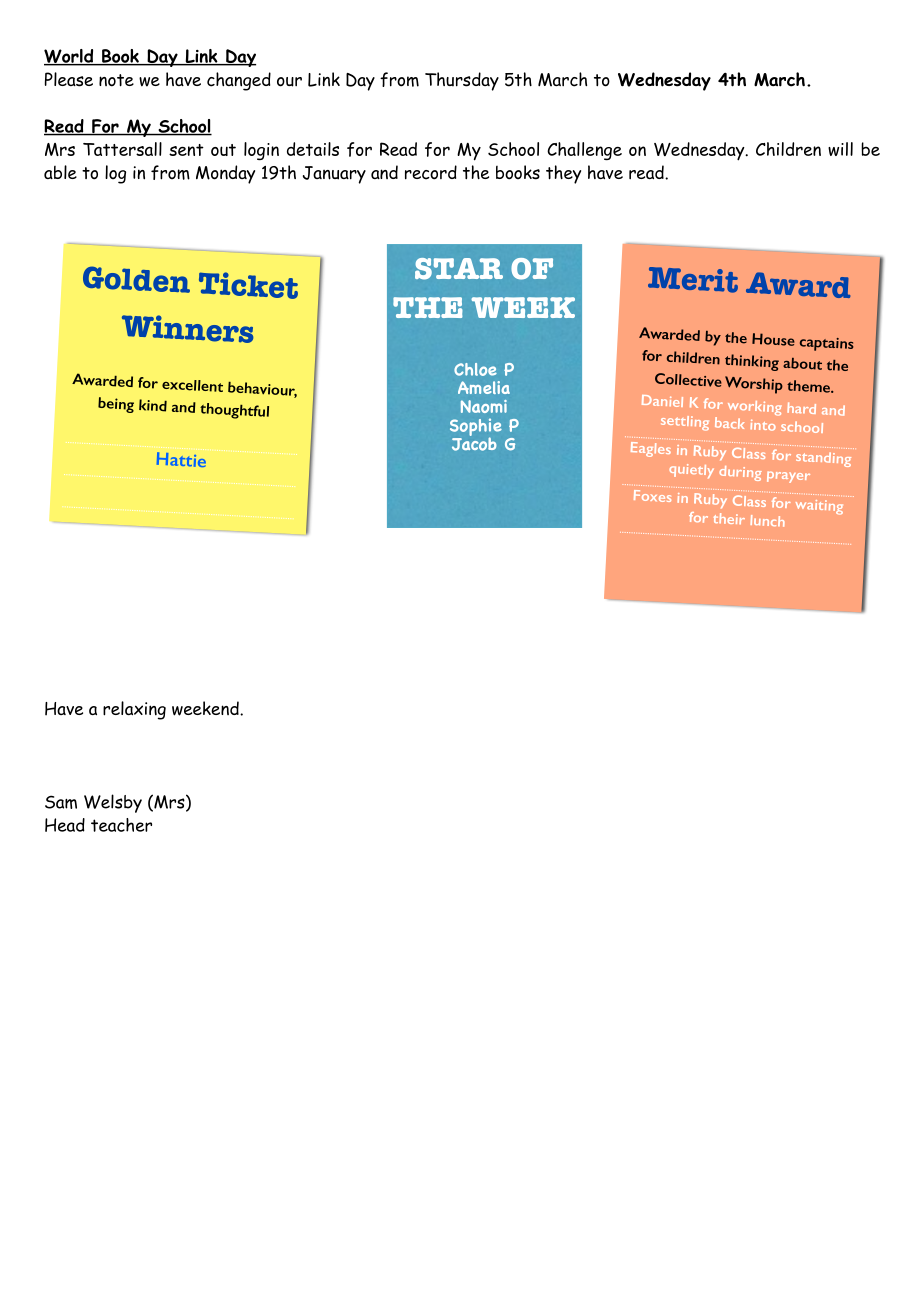 The height and width of the screenshot is (1308, 924). Describe the element at coordinates (116, 80) in the screenshot. I see `note` at that location.
